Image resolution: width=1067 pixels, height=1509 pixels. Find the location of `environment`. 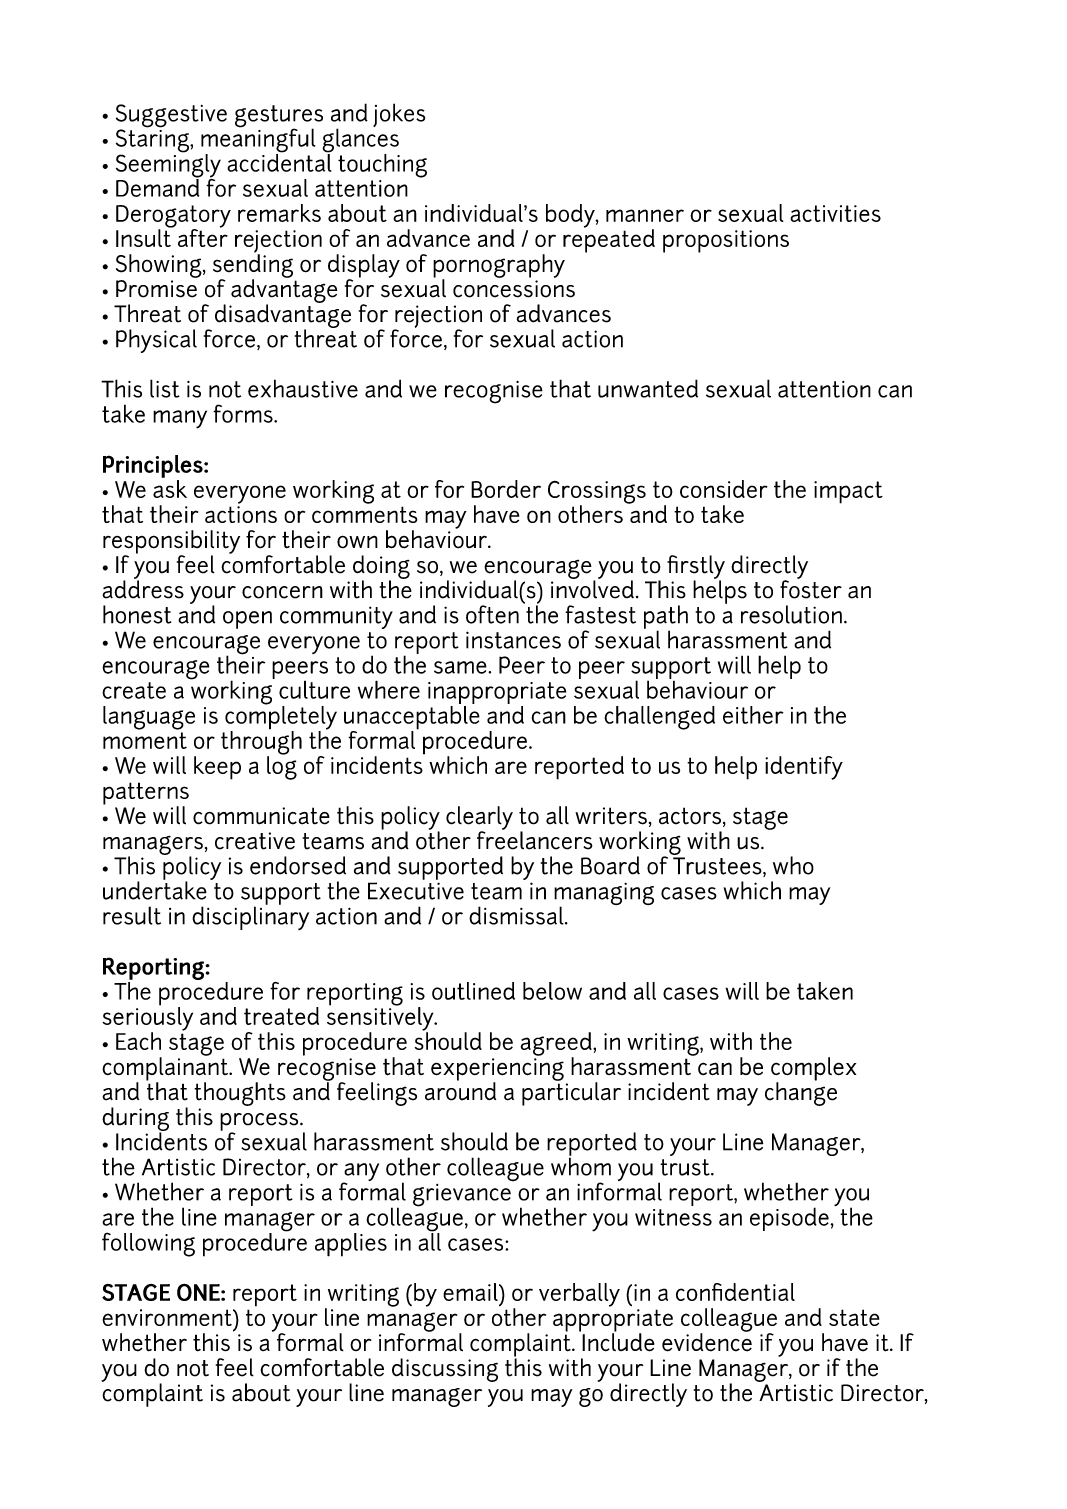

environment is located at coordinates (168, 1317).
